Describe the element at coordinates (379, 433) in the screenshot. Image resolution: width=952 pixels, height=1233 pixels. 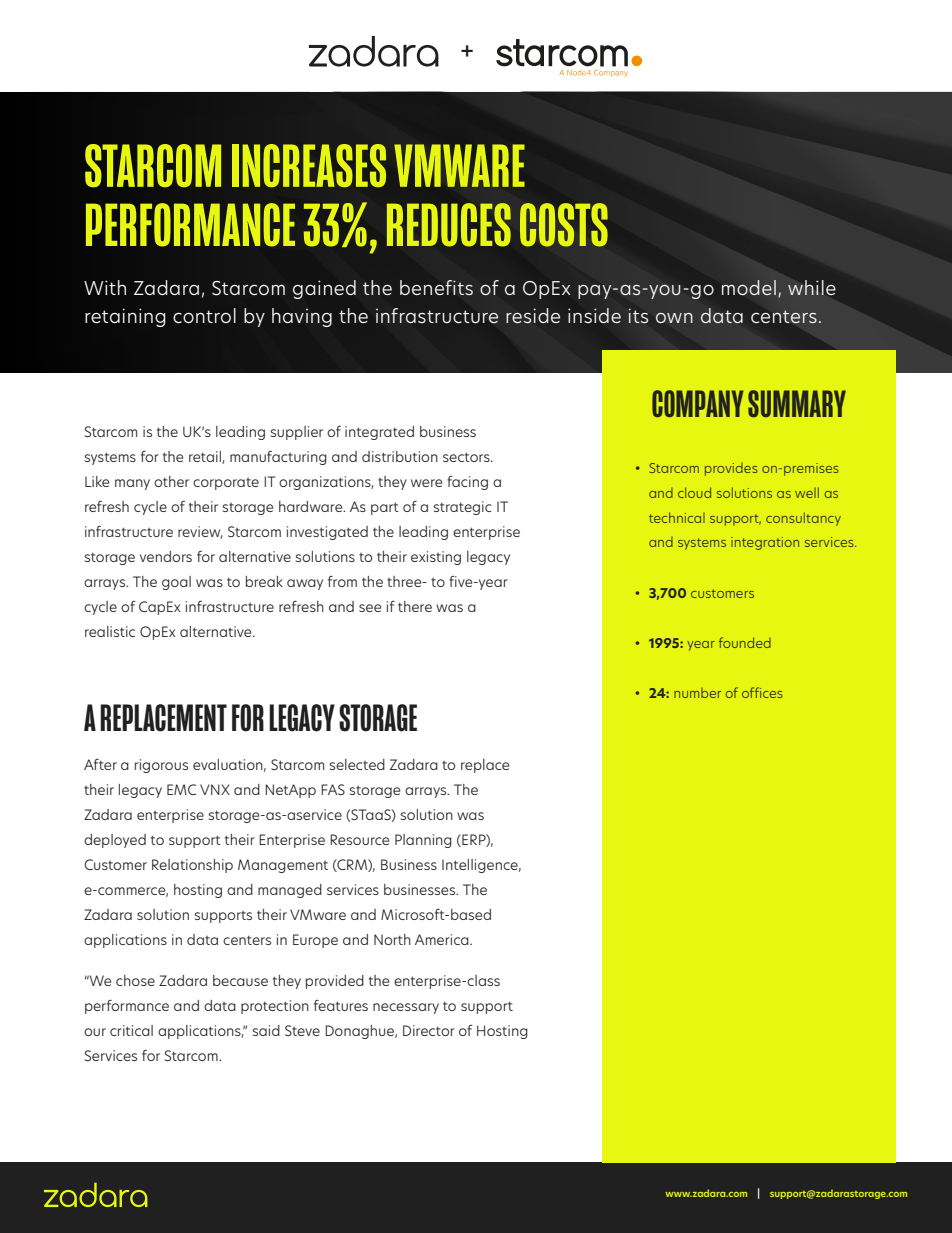
I see `integrated` at that location.
